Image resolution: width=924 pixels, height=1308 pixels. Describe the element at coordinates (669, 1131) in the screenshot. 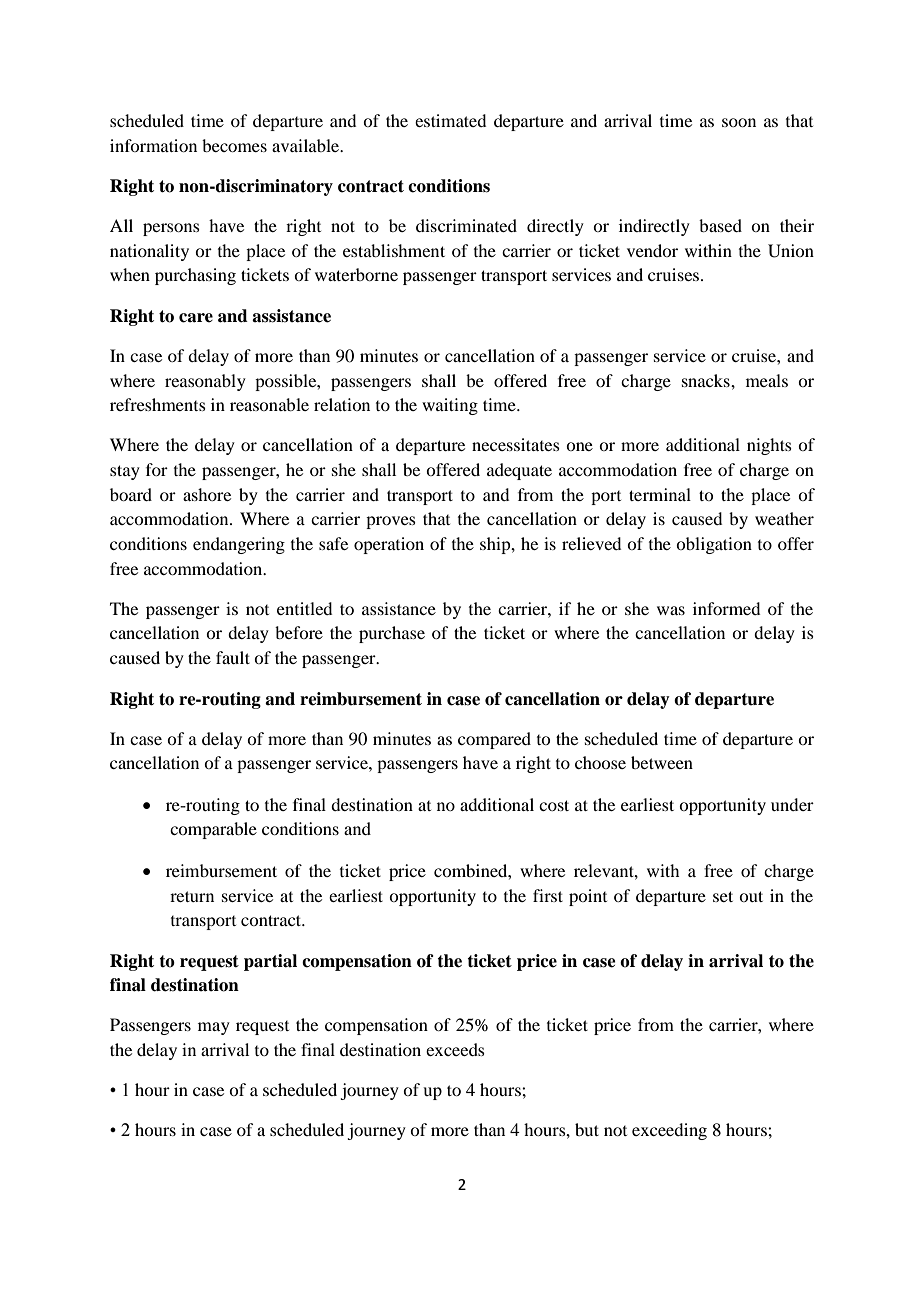

I see `exceeding` at that location.
